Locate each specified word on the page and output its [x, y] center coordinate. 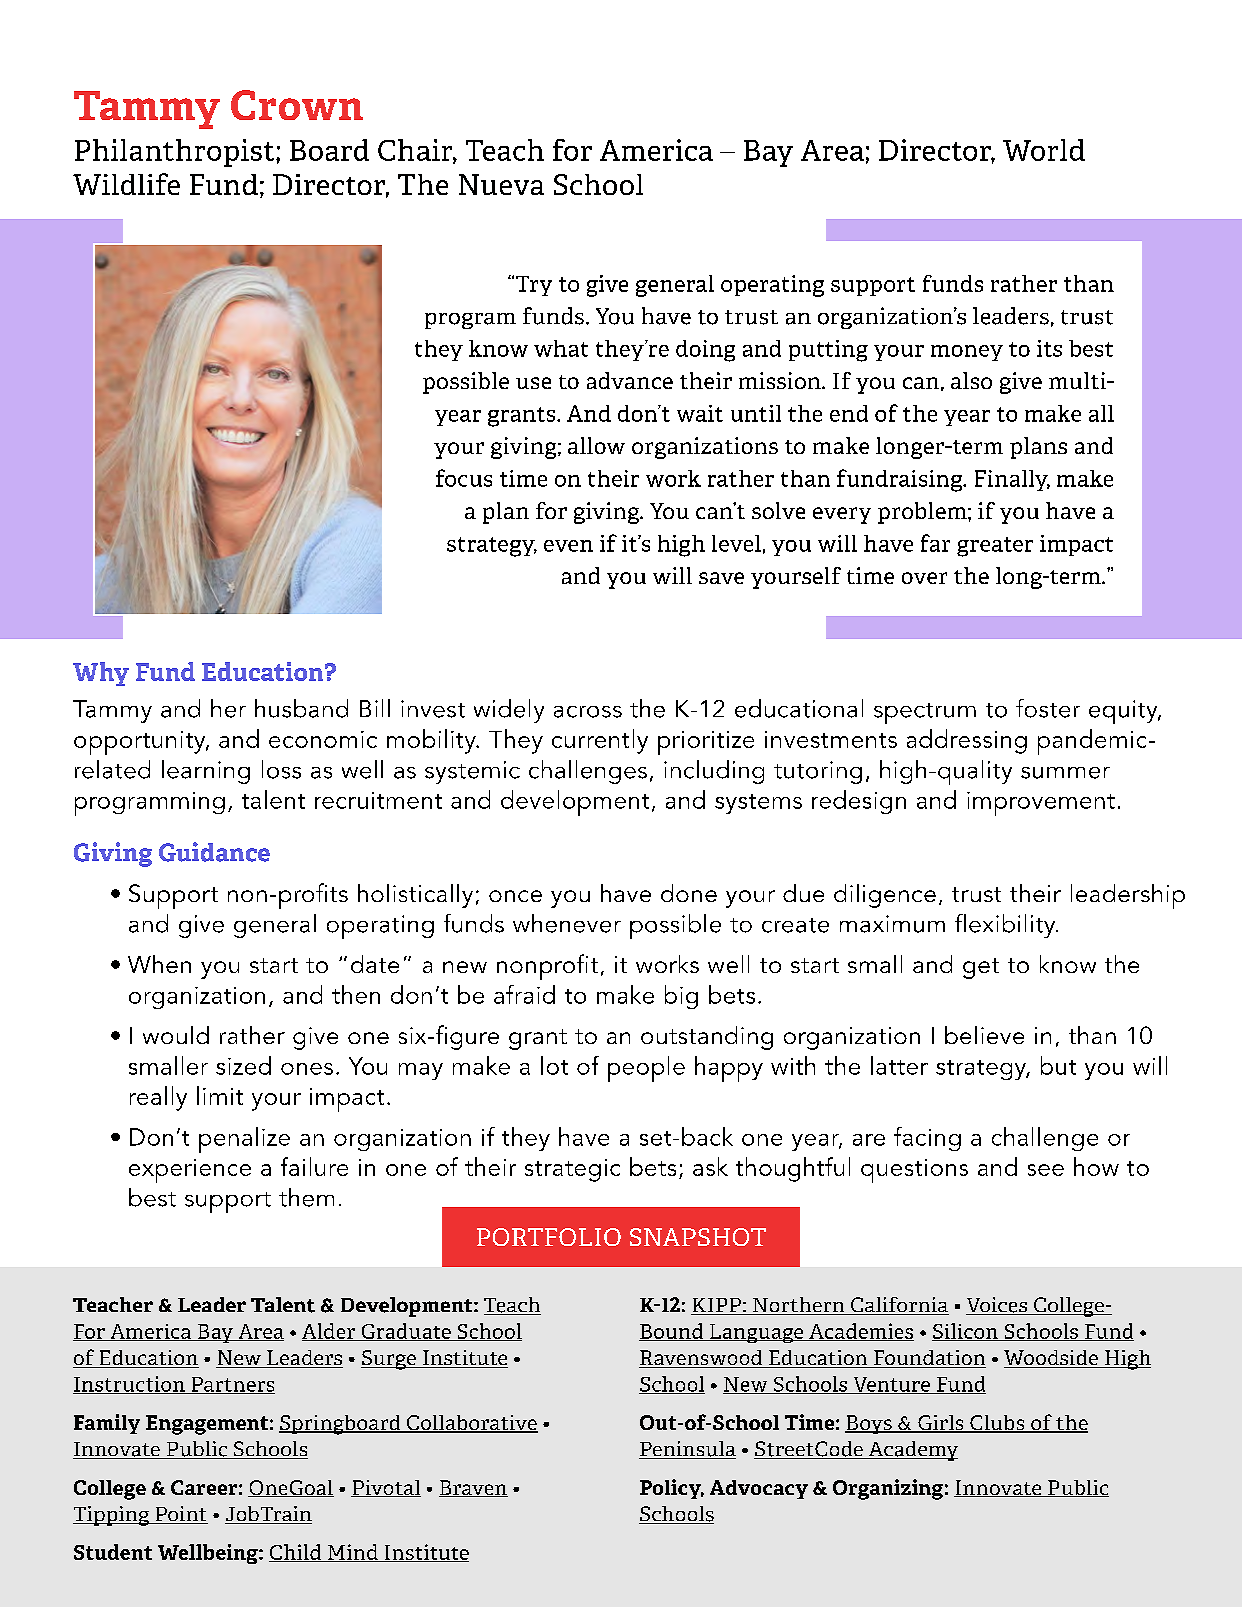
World [1044, 150]
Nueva [501, 184]
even [568, 546]
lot [554, 1065]
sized [243, 1065]
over [924, 578]
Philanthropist [176, 153]
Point [180, 1515]
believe [984, 1035]
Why [101, 674]
